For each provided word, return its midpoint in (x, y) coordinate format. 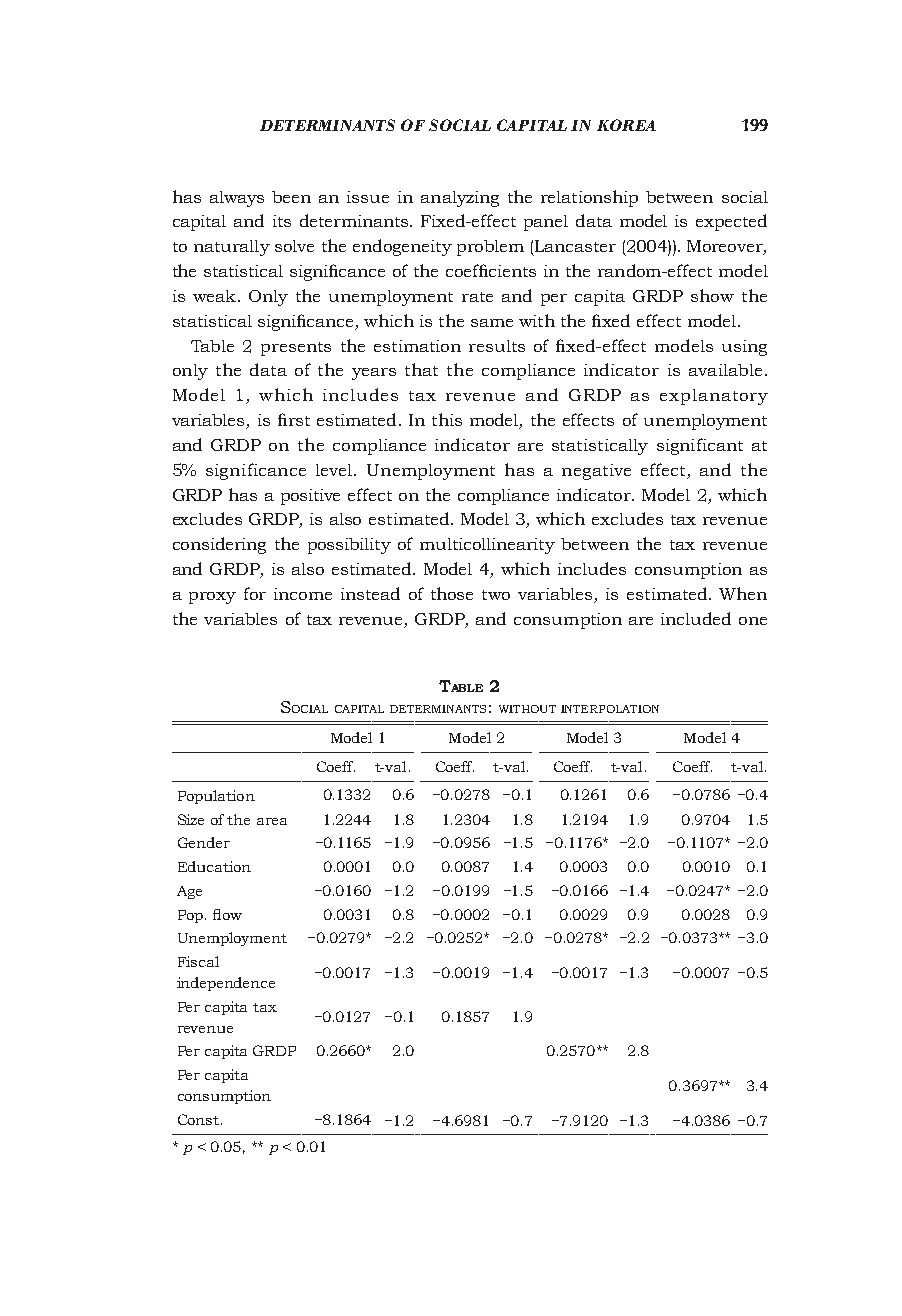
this (447, 419)
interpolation (610, 709)
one (753, 621)
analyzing (460, 199)
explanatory (714, 397)
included (696, 618)
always (237, 199)
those (452, 593)
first (294, 419)
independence (226, 984)
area (272, 821)
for (255, 593)
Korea (626, 125)
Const (198, 1119)
